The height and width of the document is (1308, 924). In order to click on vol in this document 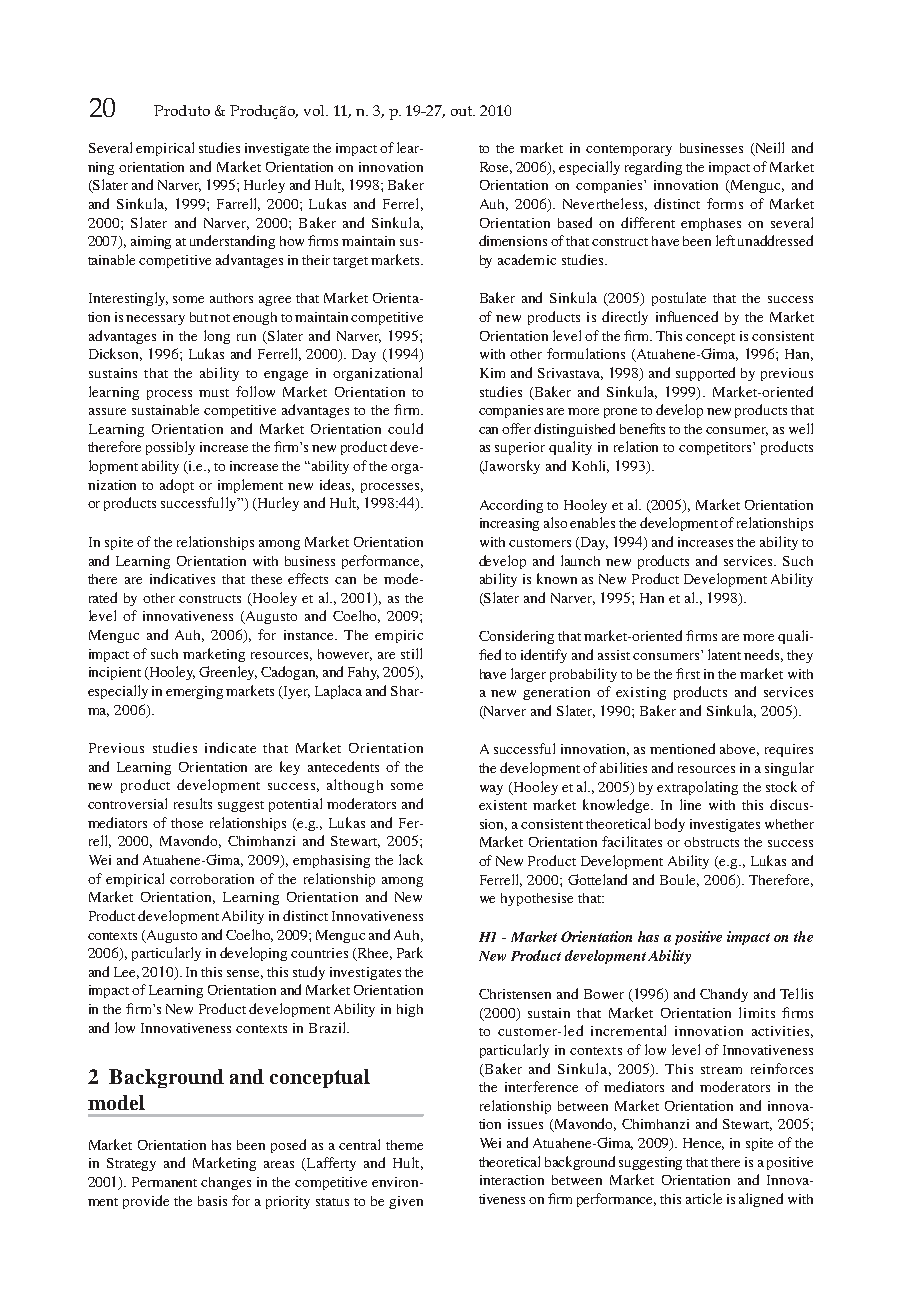, I will do `click(316, 110)`.
